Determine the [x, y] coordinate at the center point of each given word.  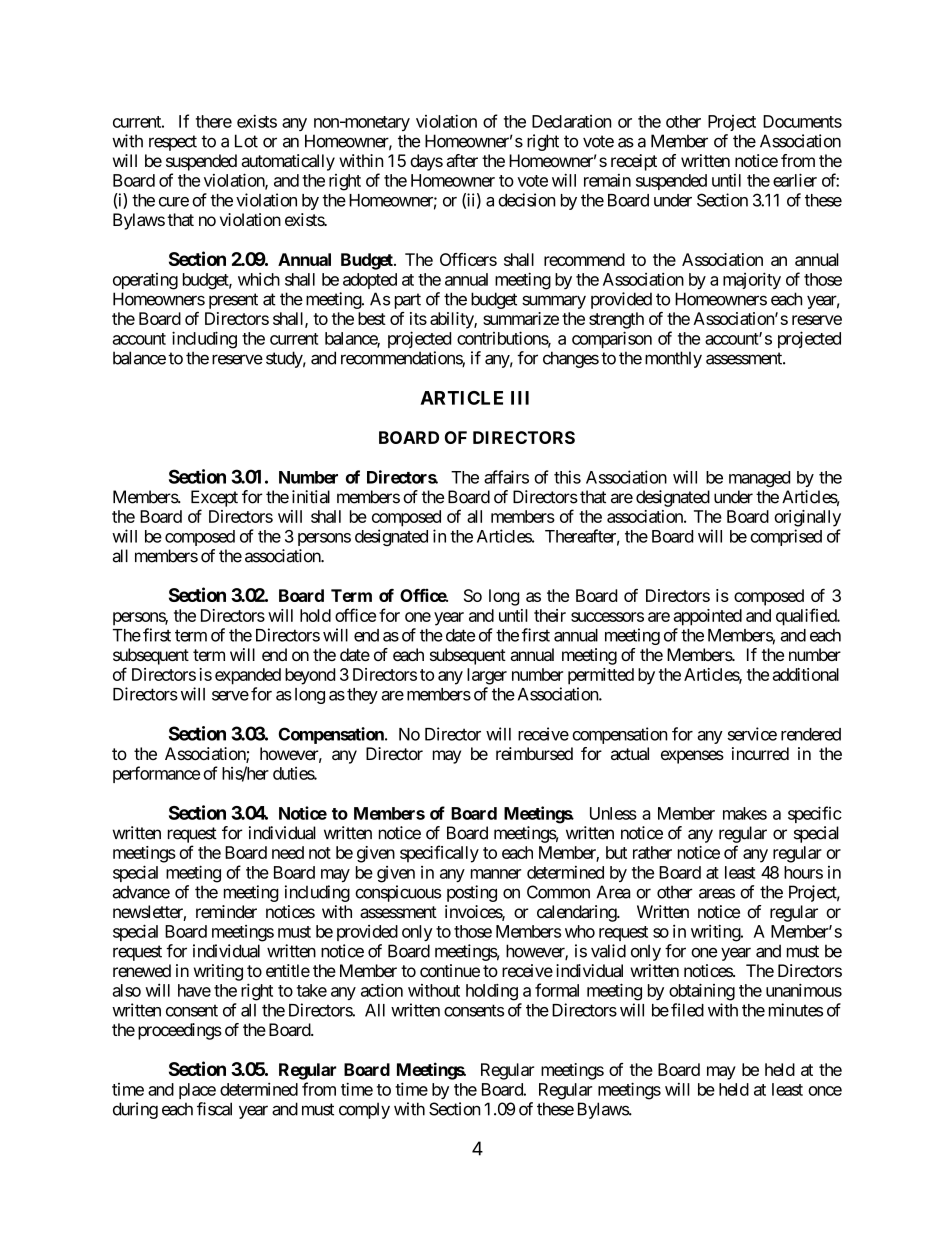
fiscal [214, 1109]
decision [527, 200]
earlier [795, 180]
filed [687, 1010]
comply [364, 1110]
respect [173, 143]
